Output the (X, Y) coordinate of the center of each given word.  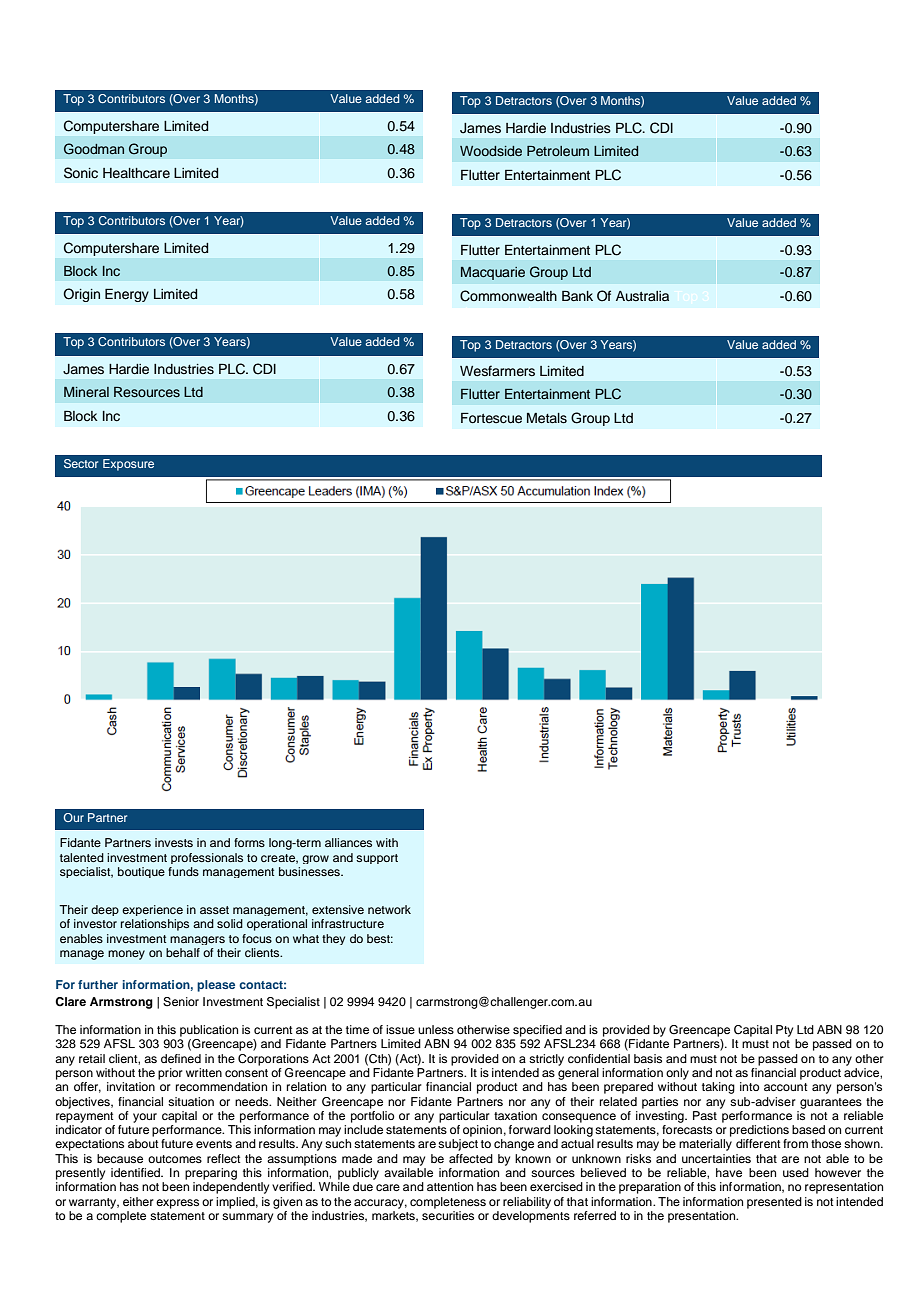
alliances (348, 842)
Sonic (81, 173)
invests (174, 842)
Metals (547, 418)
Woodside (491, 151)
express (177, 1204)
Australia (642, 296)
